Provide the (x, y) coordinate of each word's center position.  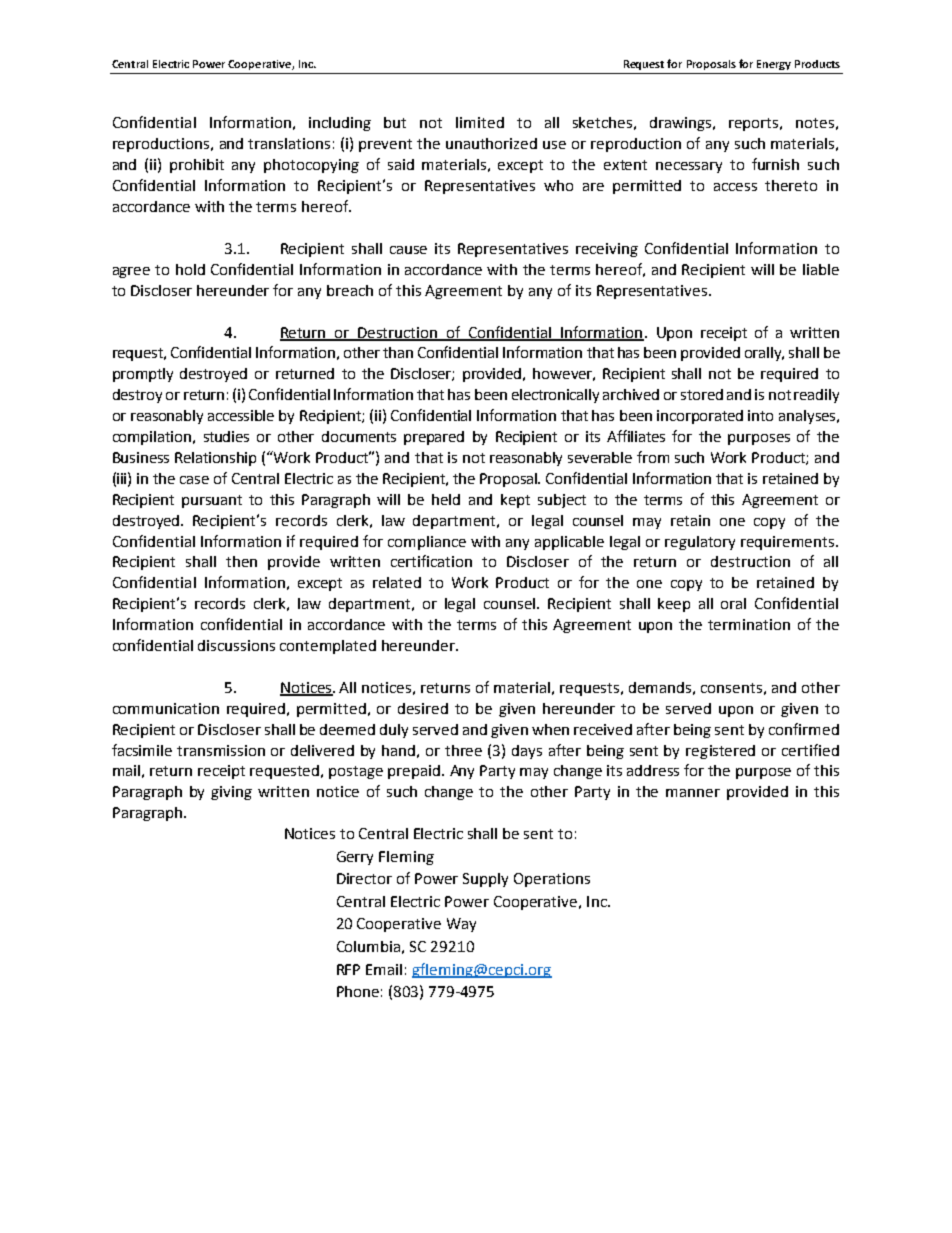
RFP (348, 969)
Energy (774, 65)
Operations (552, 880)
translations (289, 143)
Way (461, 925)
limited (480, 122)
